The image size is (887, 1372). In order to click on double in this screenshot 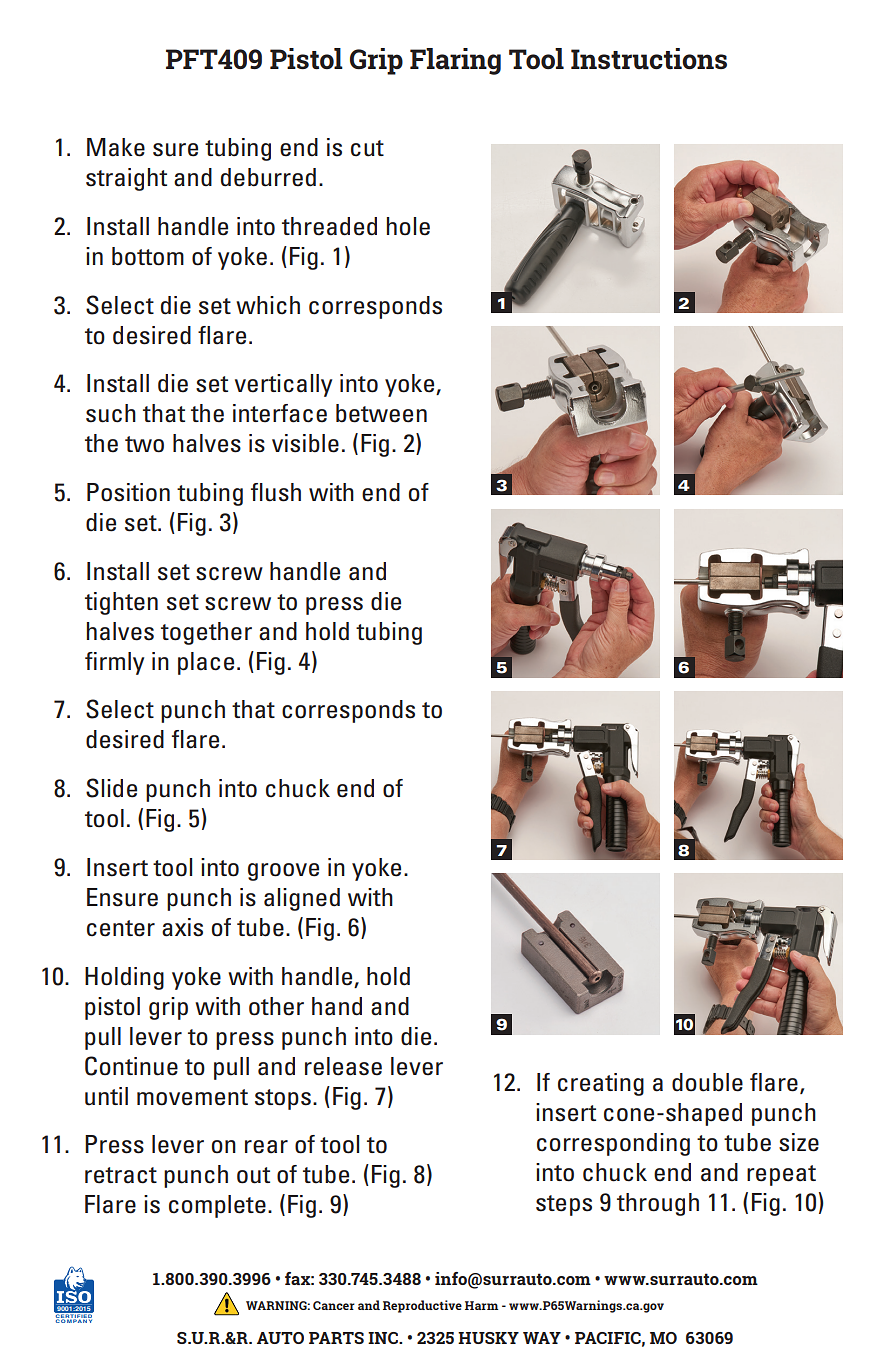, I will do `click(707, 1082)`.
